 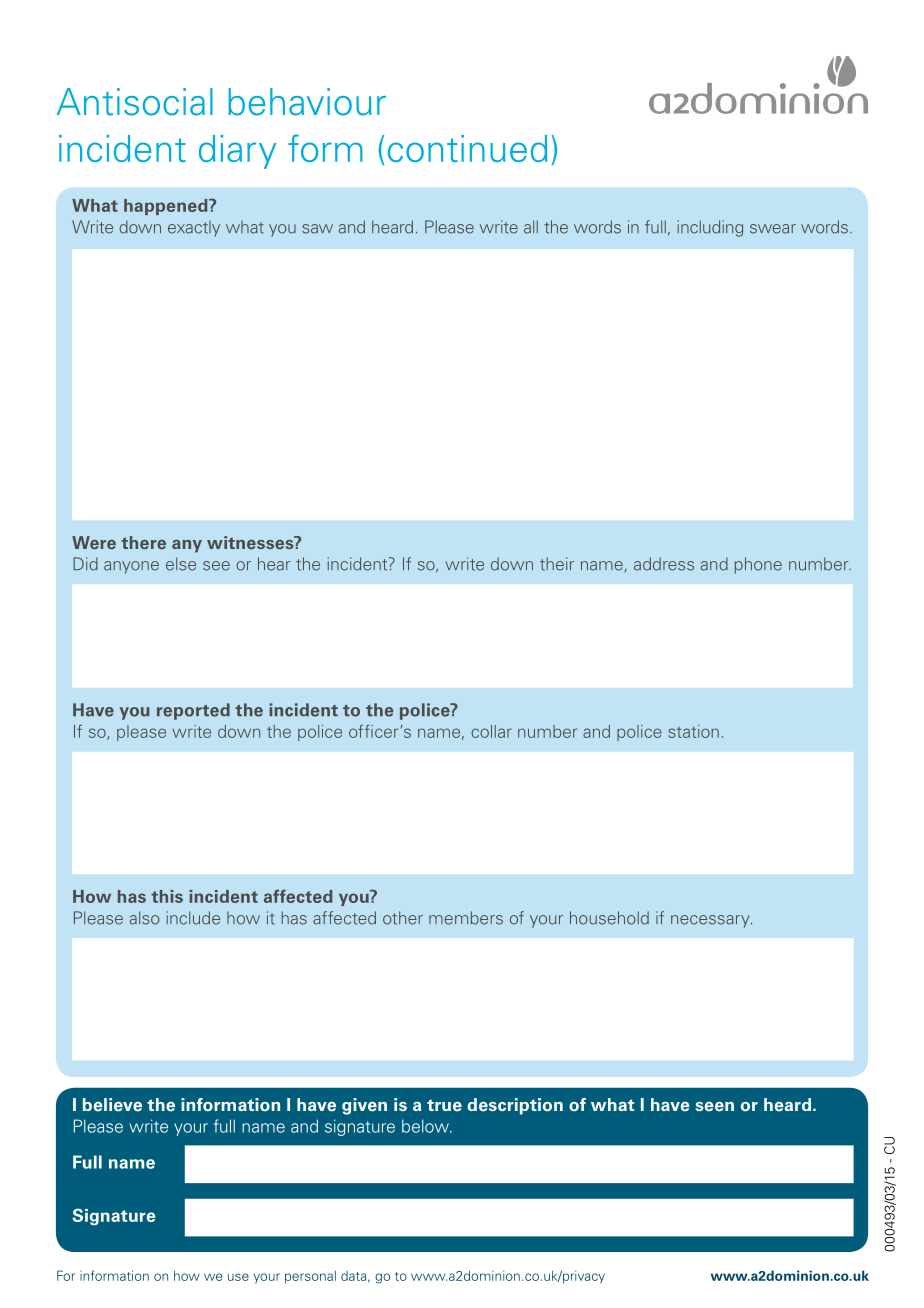 What do you see at coordinates (193, 711) in the image?
I see `reported` at bounding box center [193, 711].
